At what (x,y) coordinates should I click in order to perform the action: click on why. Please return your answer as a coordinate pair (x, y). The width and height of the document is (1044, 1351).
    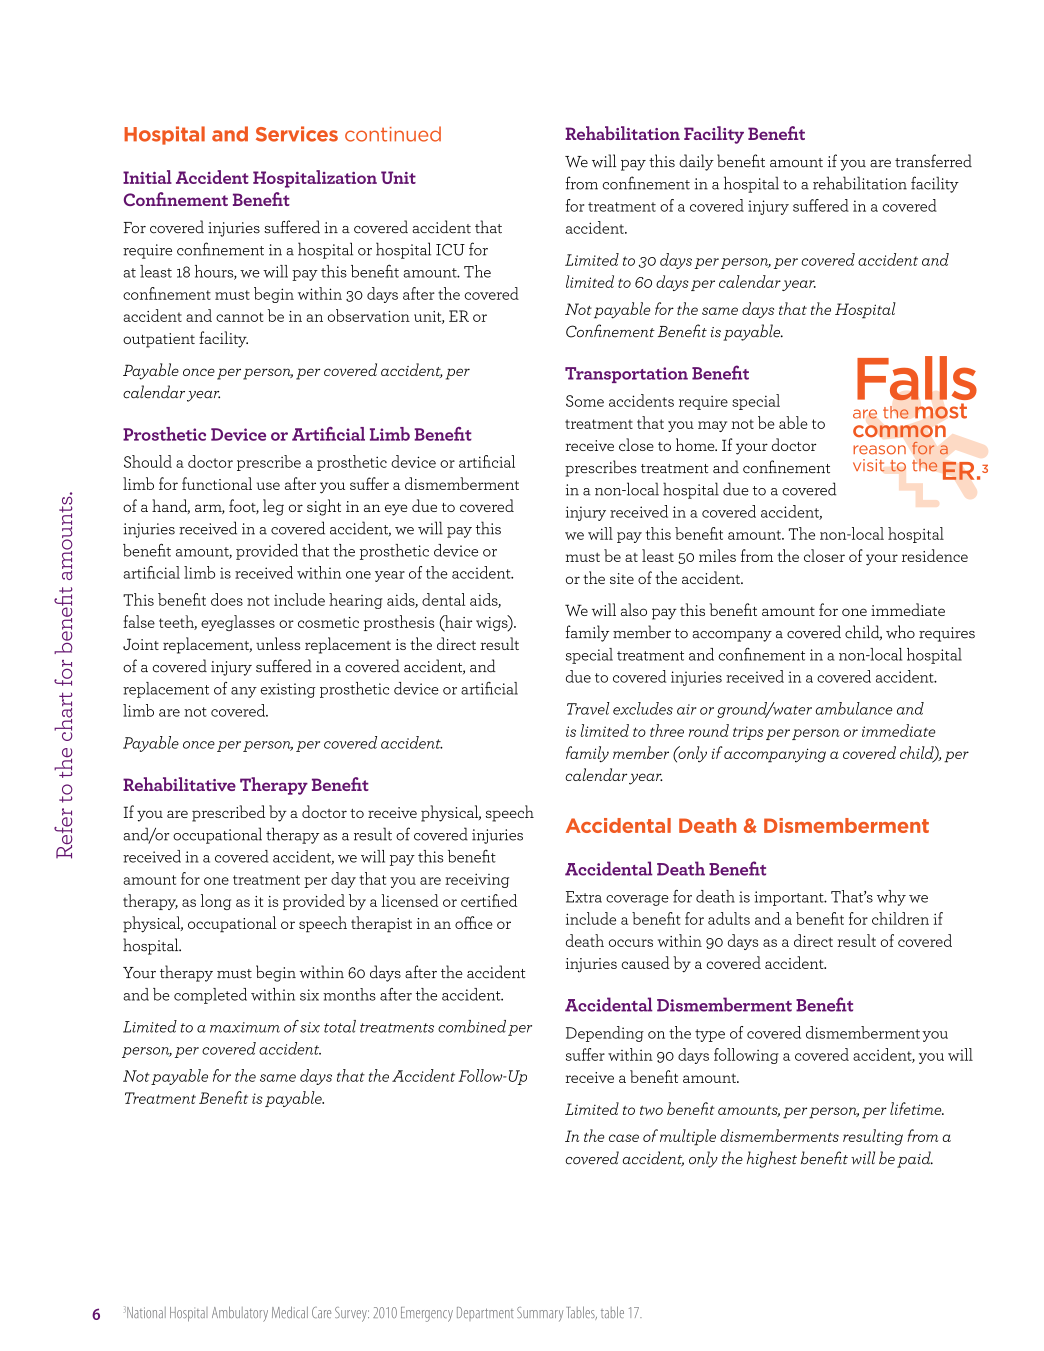
    Looking at the image, I should click on (891, 898).
